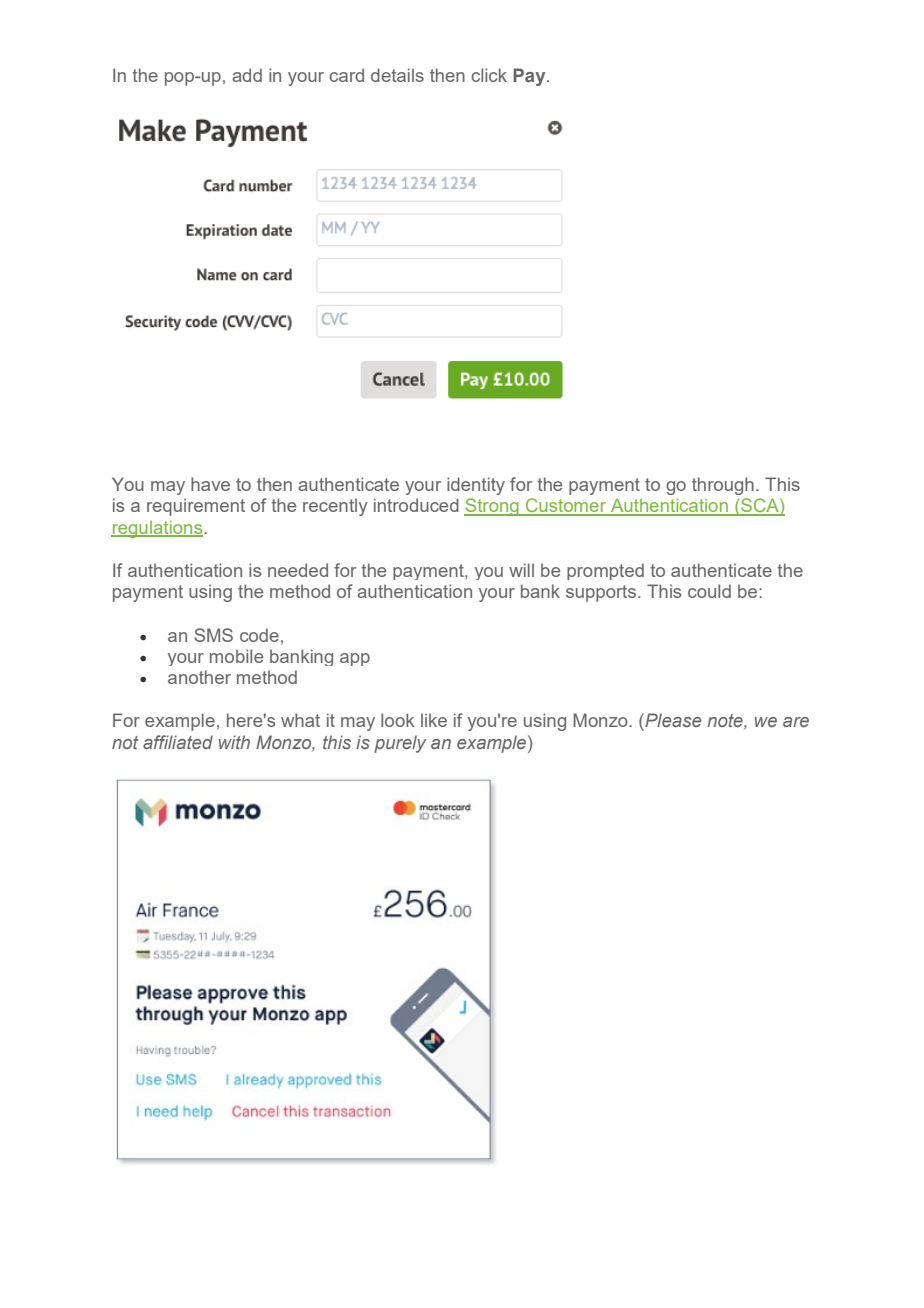  I want to click on prompted, so click(605, 571).
